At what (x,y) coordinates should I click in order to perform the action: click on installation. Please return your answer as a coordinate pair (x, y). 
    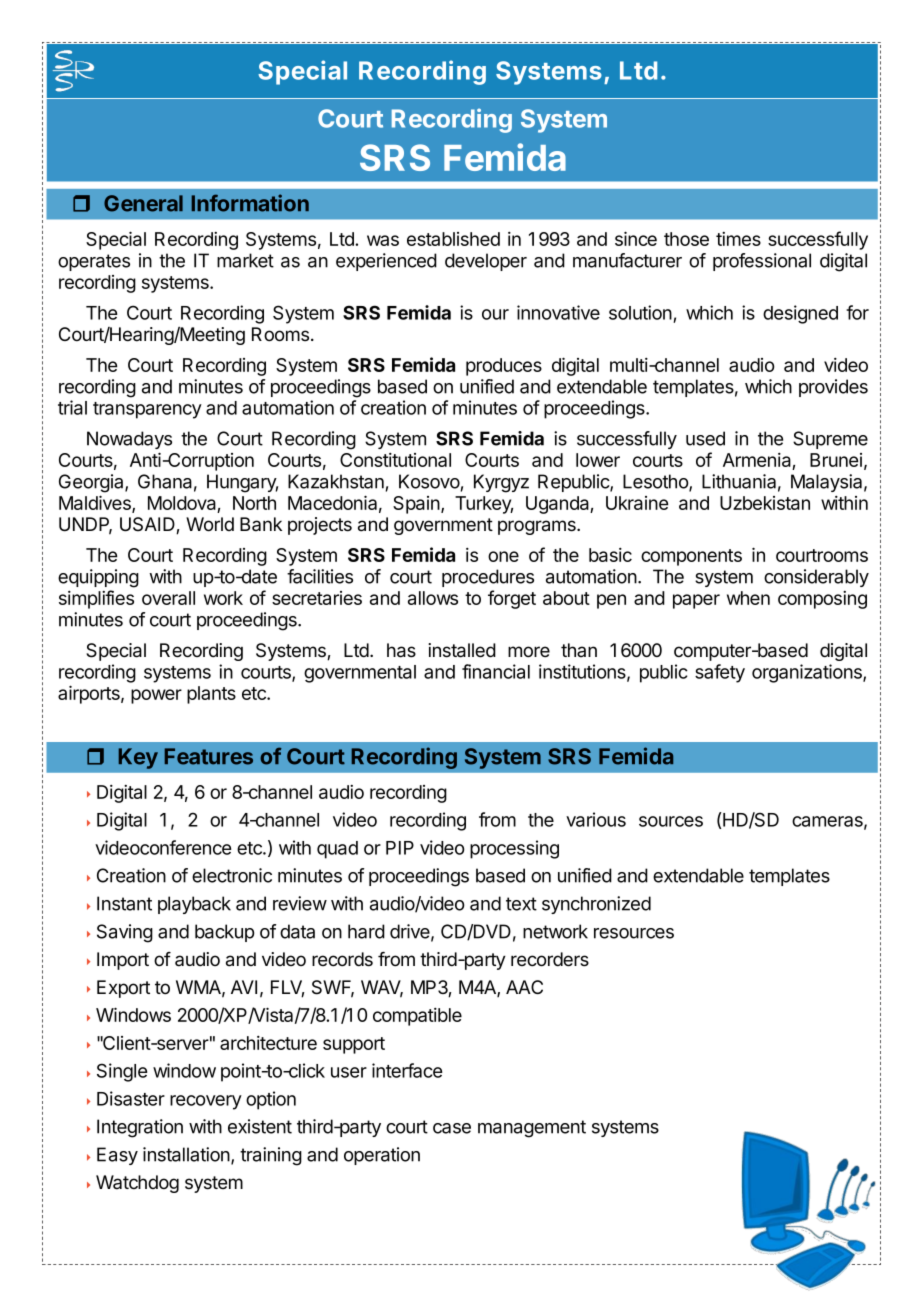
    Looking at the image, I should click on (187, 1155).
